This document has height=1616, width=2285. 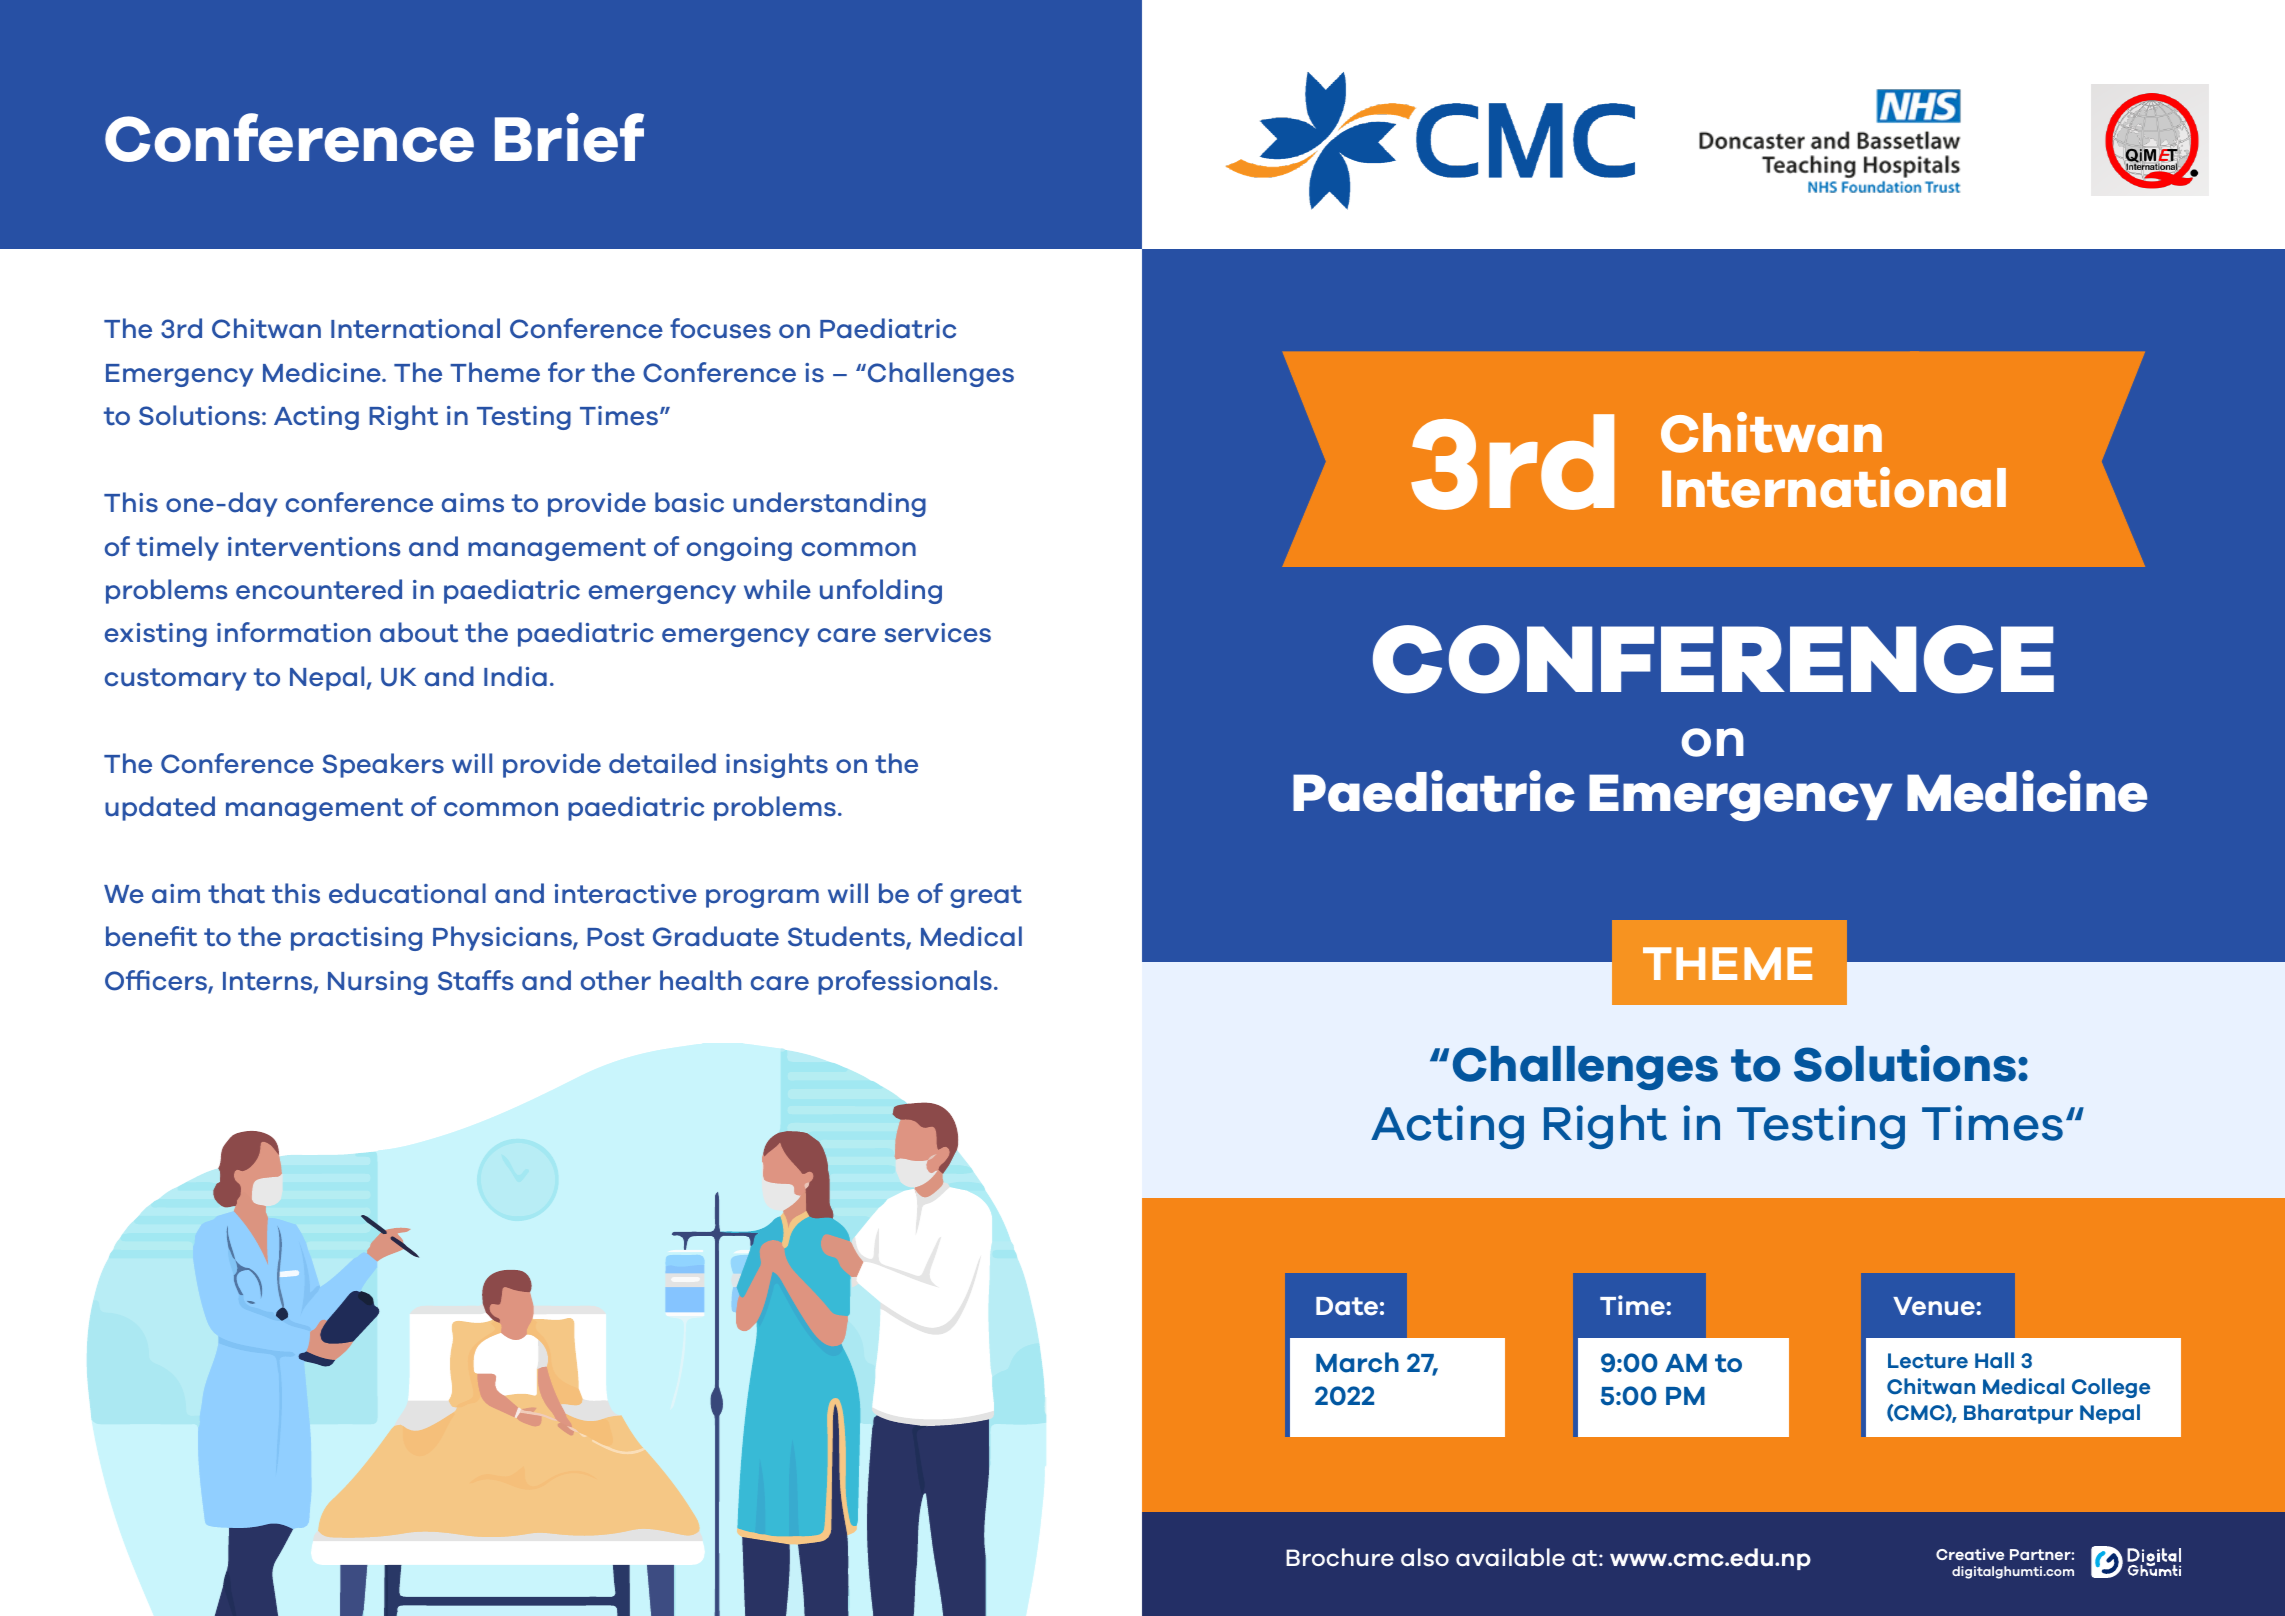 I want to click on focuses, so click(x=720, y=328).
